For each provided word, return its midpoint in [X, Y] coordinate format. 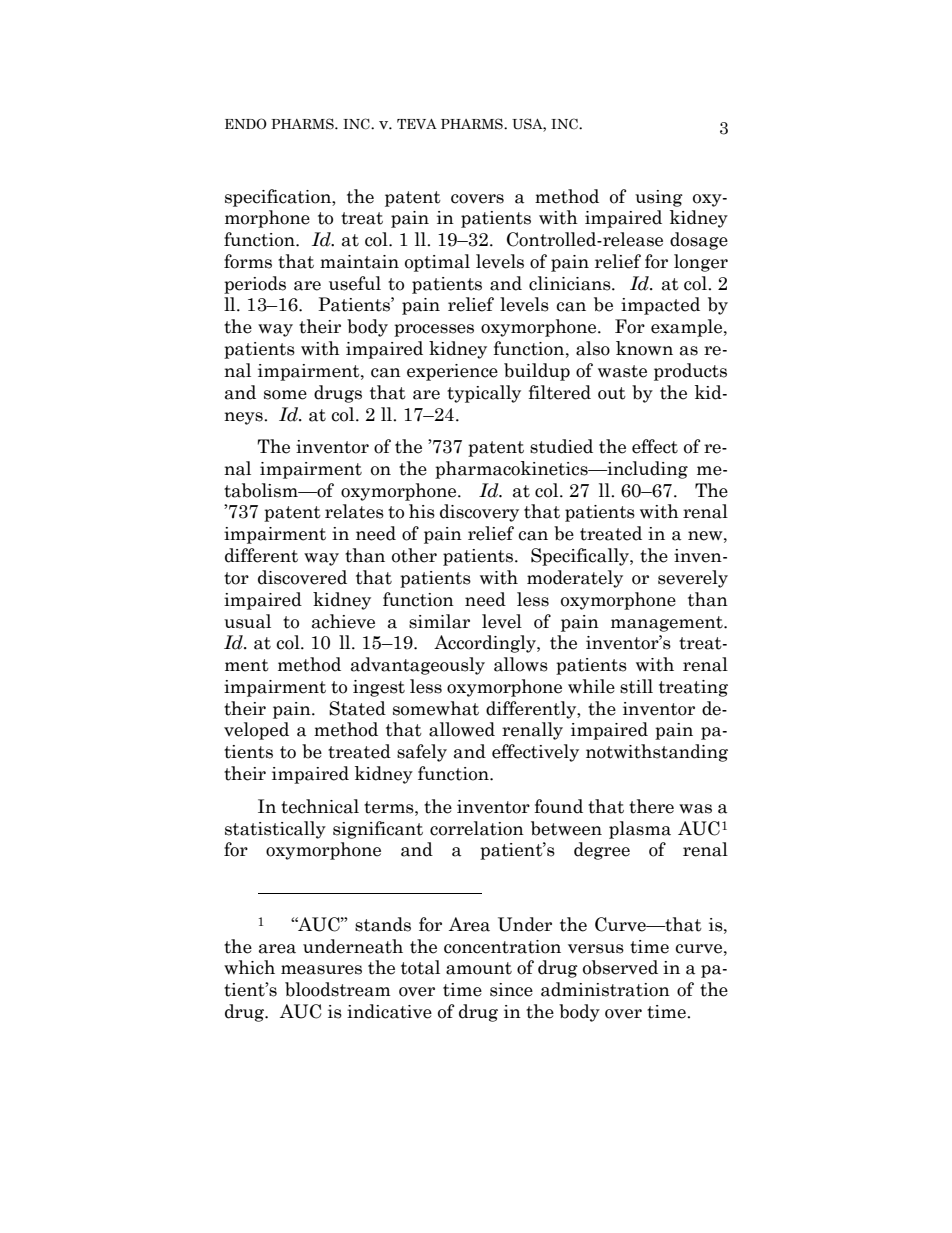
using [659, 198]
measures [321, 970]
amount [479, 968]
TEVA [417, 124]
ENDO [246, 124]
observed [620, 967]
